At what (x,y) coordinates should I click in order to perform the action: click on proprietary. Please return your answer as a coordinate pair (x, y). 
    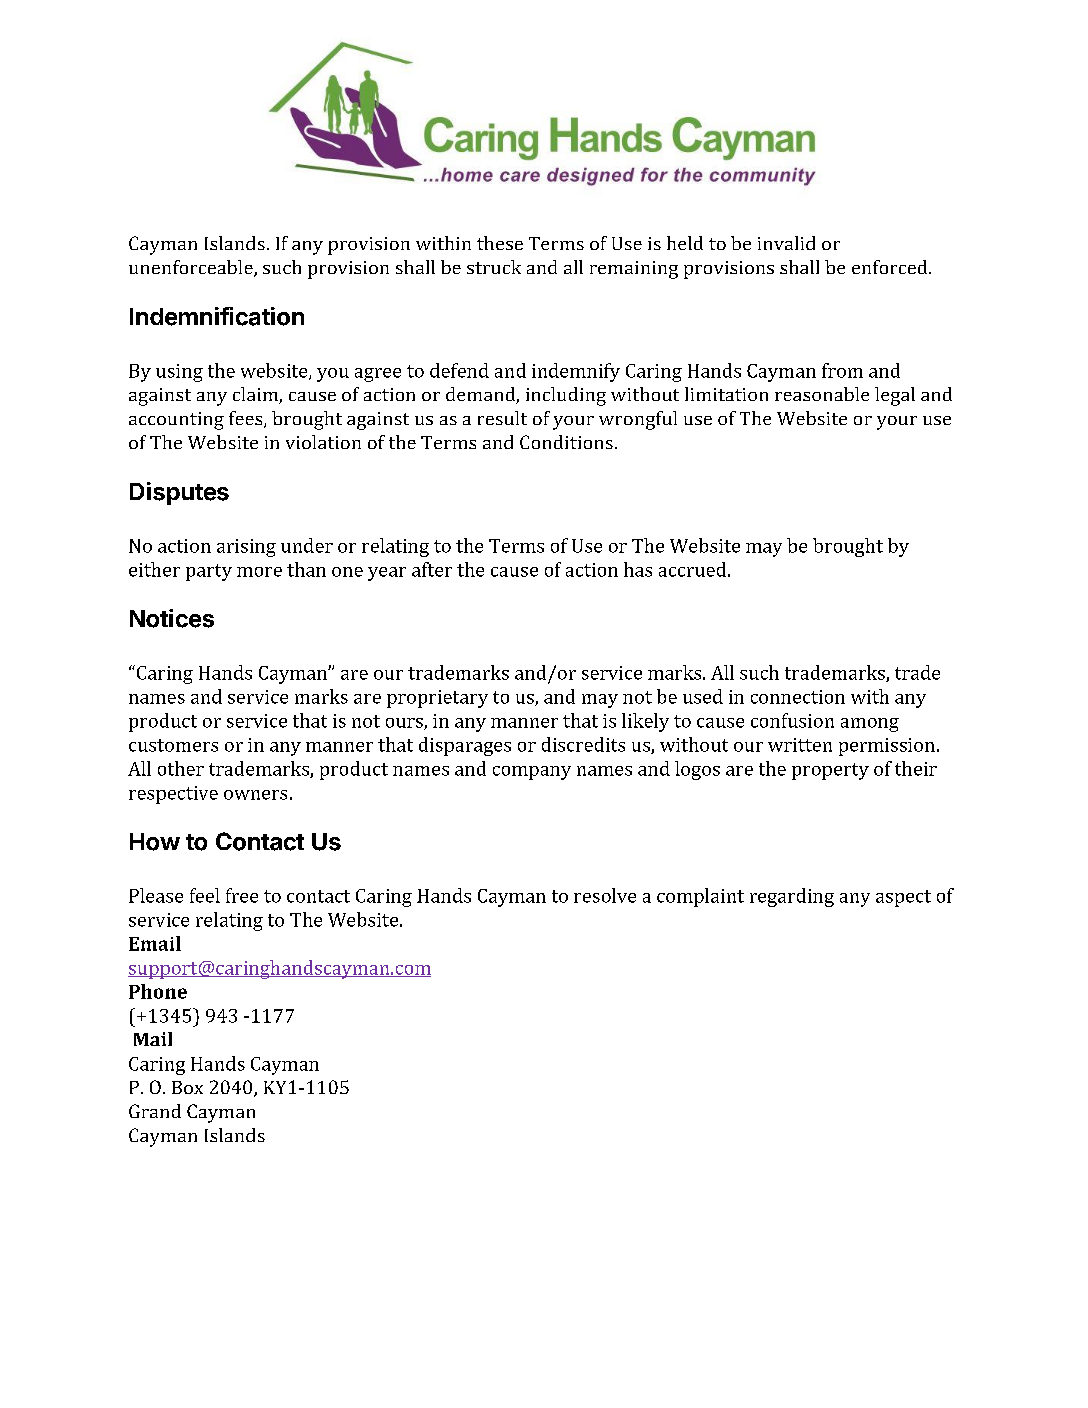
    Looking at the image, I should click on (437, 699).
